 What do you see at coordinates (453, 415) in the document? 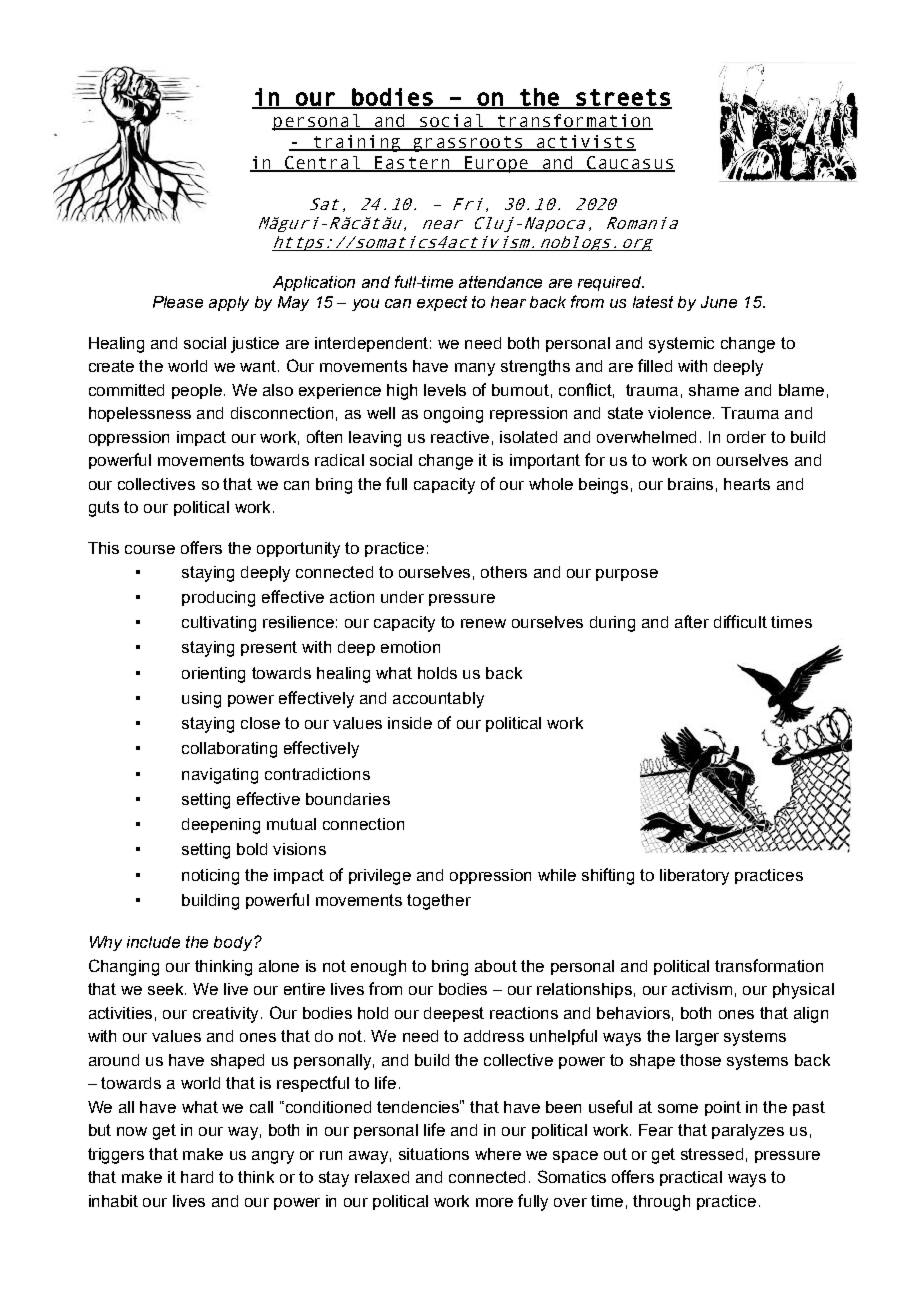
I see `ongoing` at bounding box center [453, 415].
